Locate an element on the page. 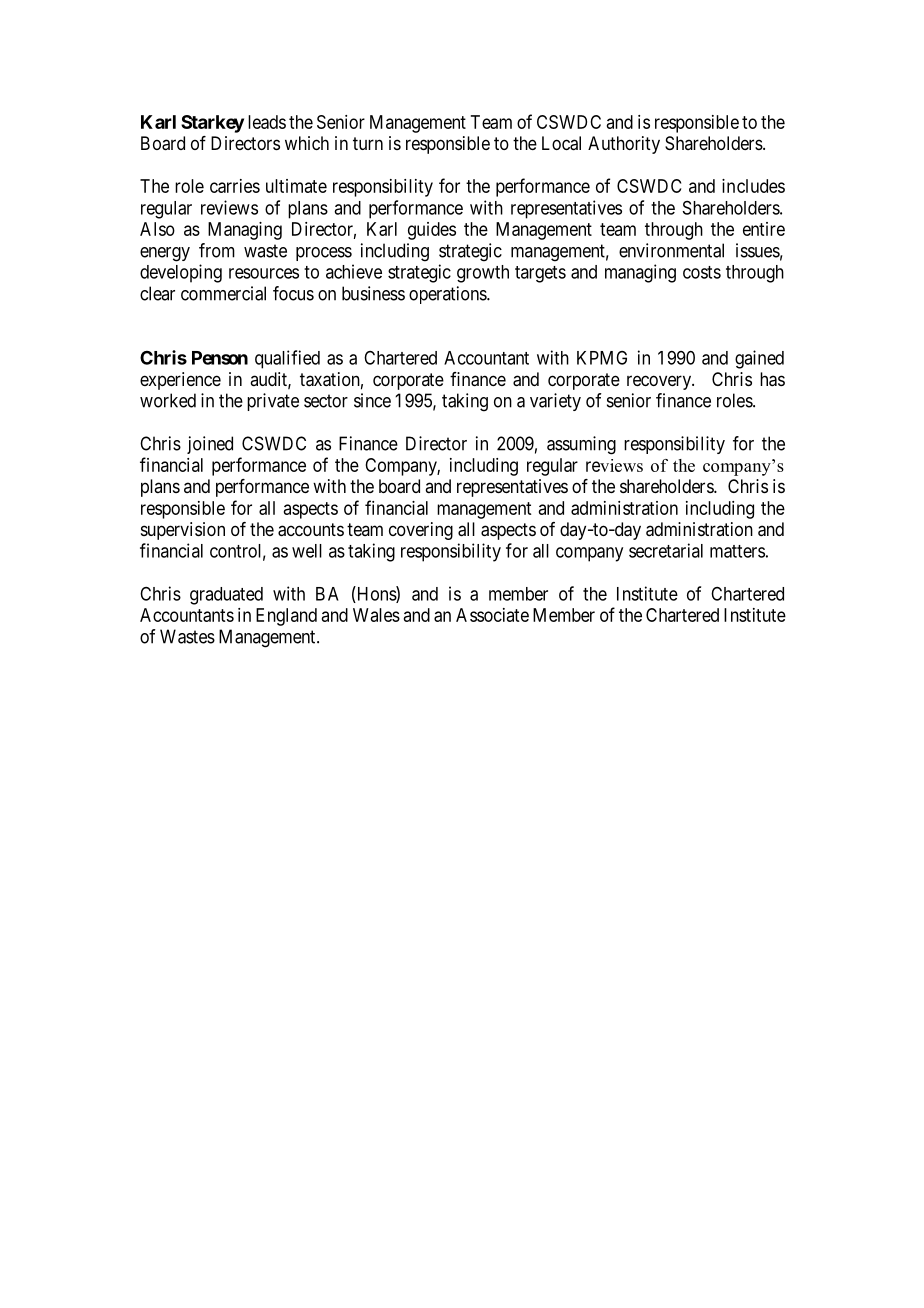 The height and width of the document is (1308, 924). Associate is located at coordinates (492, 615).
